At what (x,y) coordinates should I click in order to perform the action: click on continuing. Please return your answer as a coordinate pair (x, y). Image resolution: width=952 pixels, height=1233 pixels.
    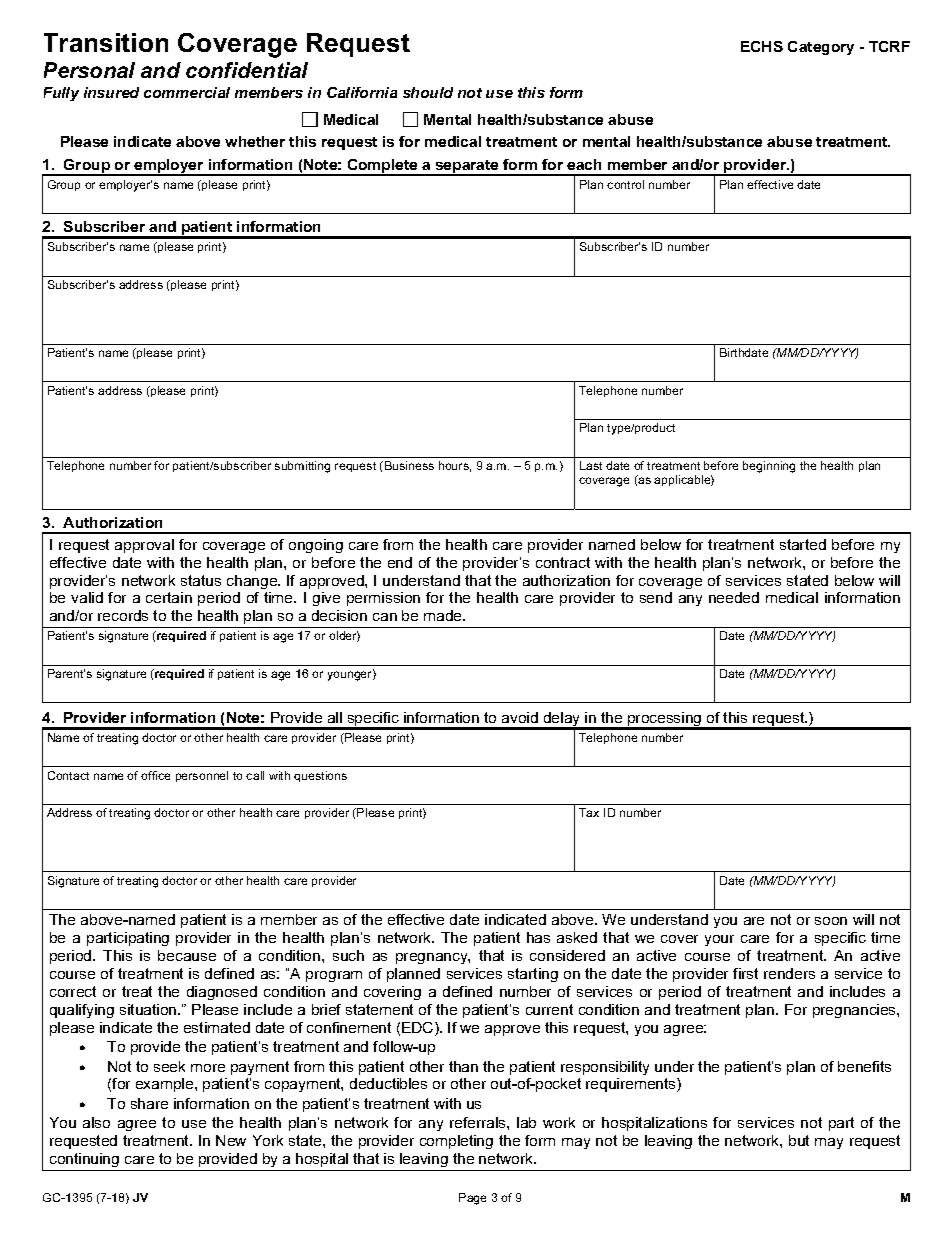
    Looking at the image, I should click on (84, 1160).
